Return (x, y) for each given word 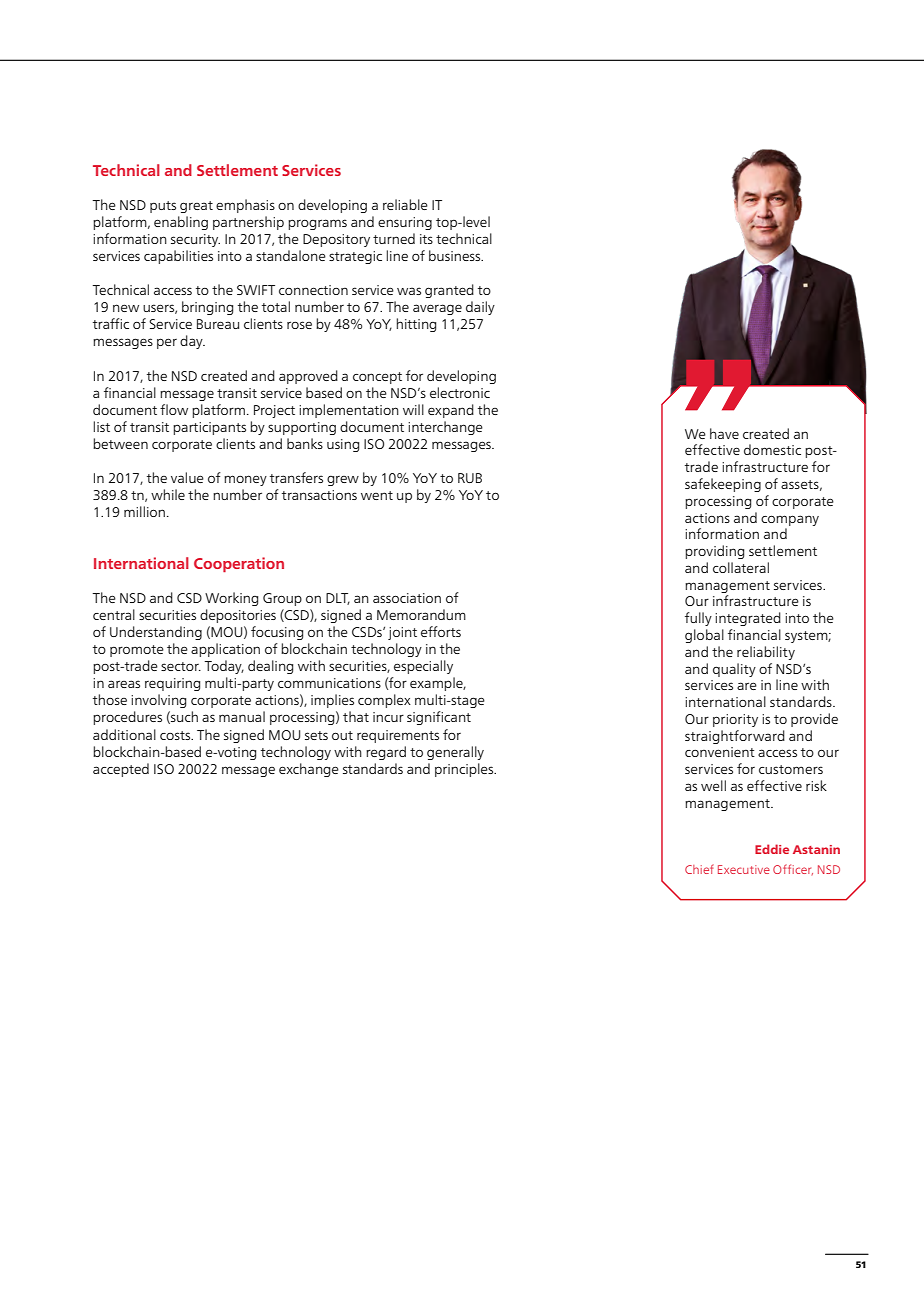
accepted (121, 770)
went (377, 495)
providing (714, 552)
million (144, 511)
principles (465, 770)
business (456, 255)
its (426, 239)
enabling (181, 223)
